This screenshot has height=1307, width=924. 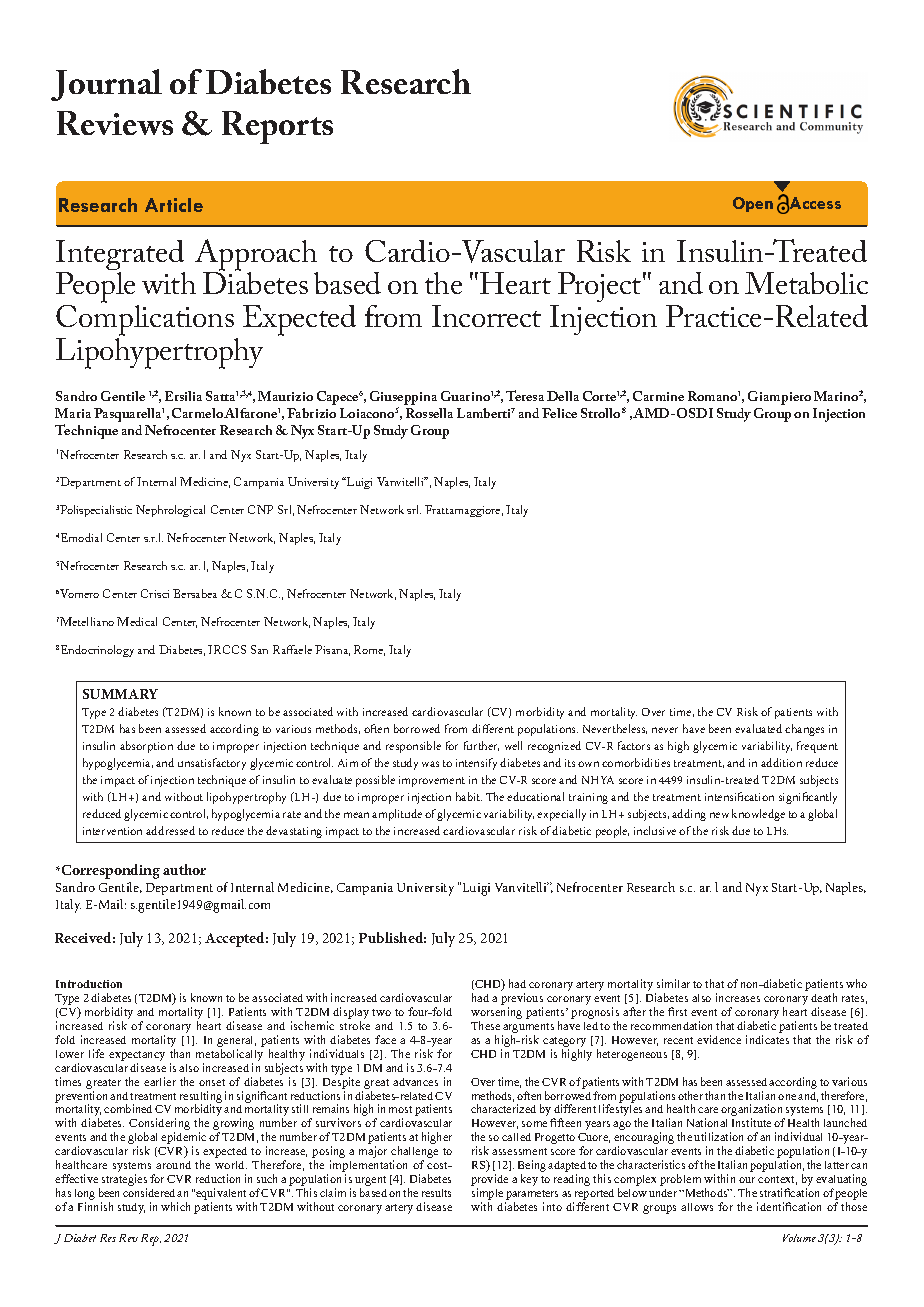 I want to click on Reviews, so click(x=115, y=123).
